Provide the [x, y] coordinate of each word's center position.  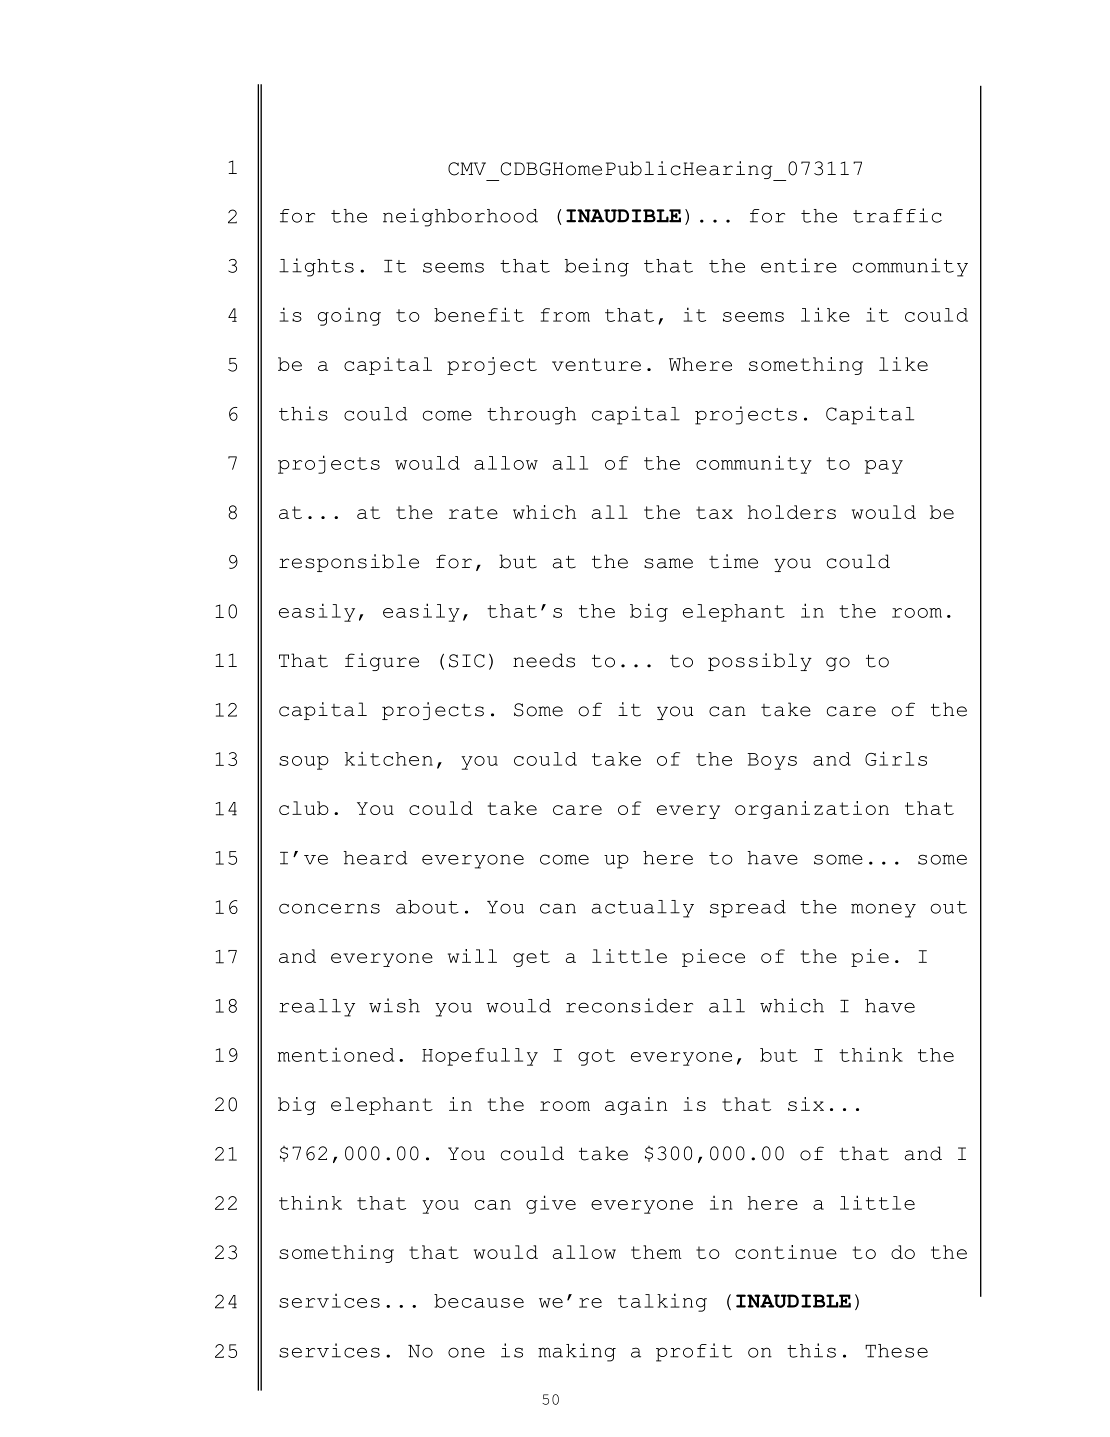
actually [643, 909]
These [896, 1351]
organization [812, 810]
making [577, 1352]
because [479, 1301]
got [596, 1057]
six [806, 1104]
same [668, 563]
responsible [349, 563]
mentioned [336, 1055]
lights [316, 267]
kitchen [389, 759]
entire [799, 265]
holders [792, 512]
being [597, 267]
